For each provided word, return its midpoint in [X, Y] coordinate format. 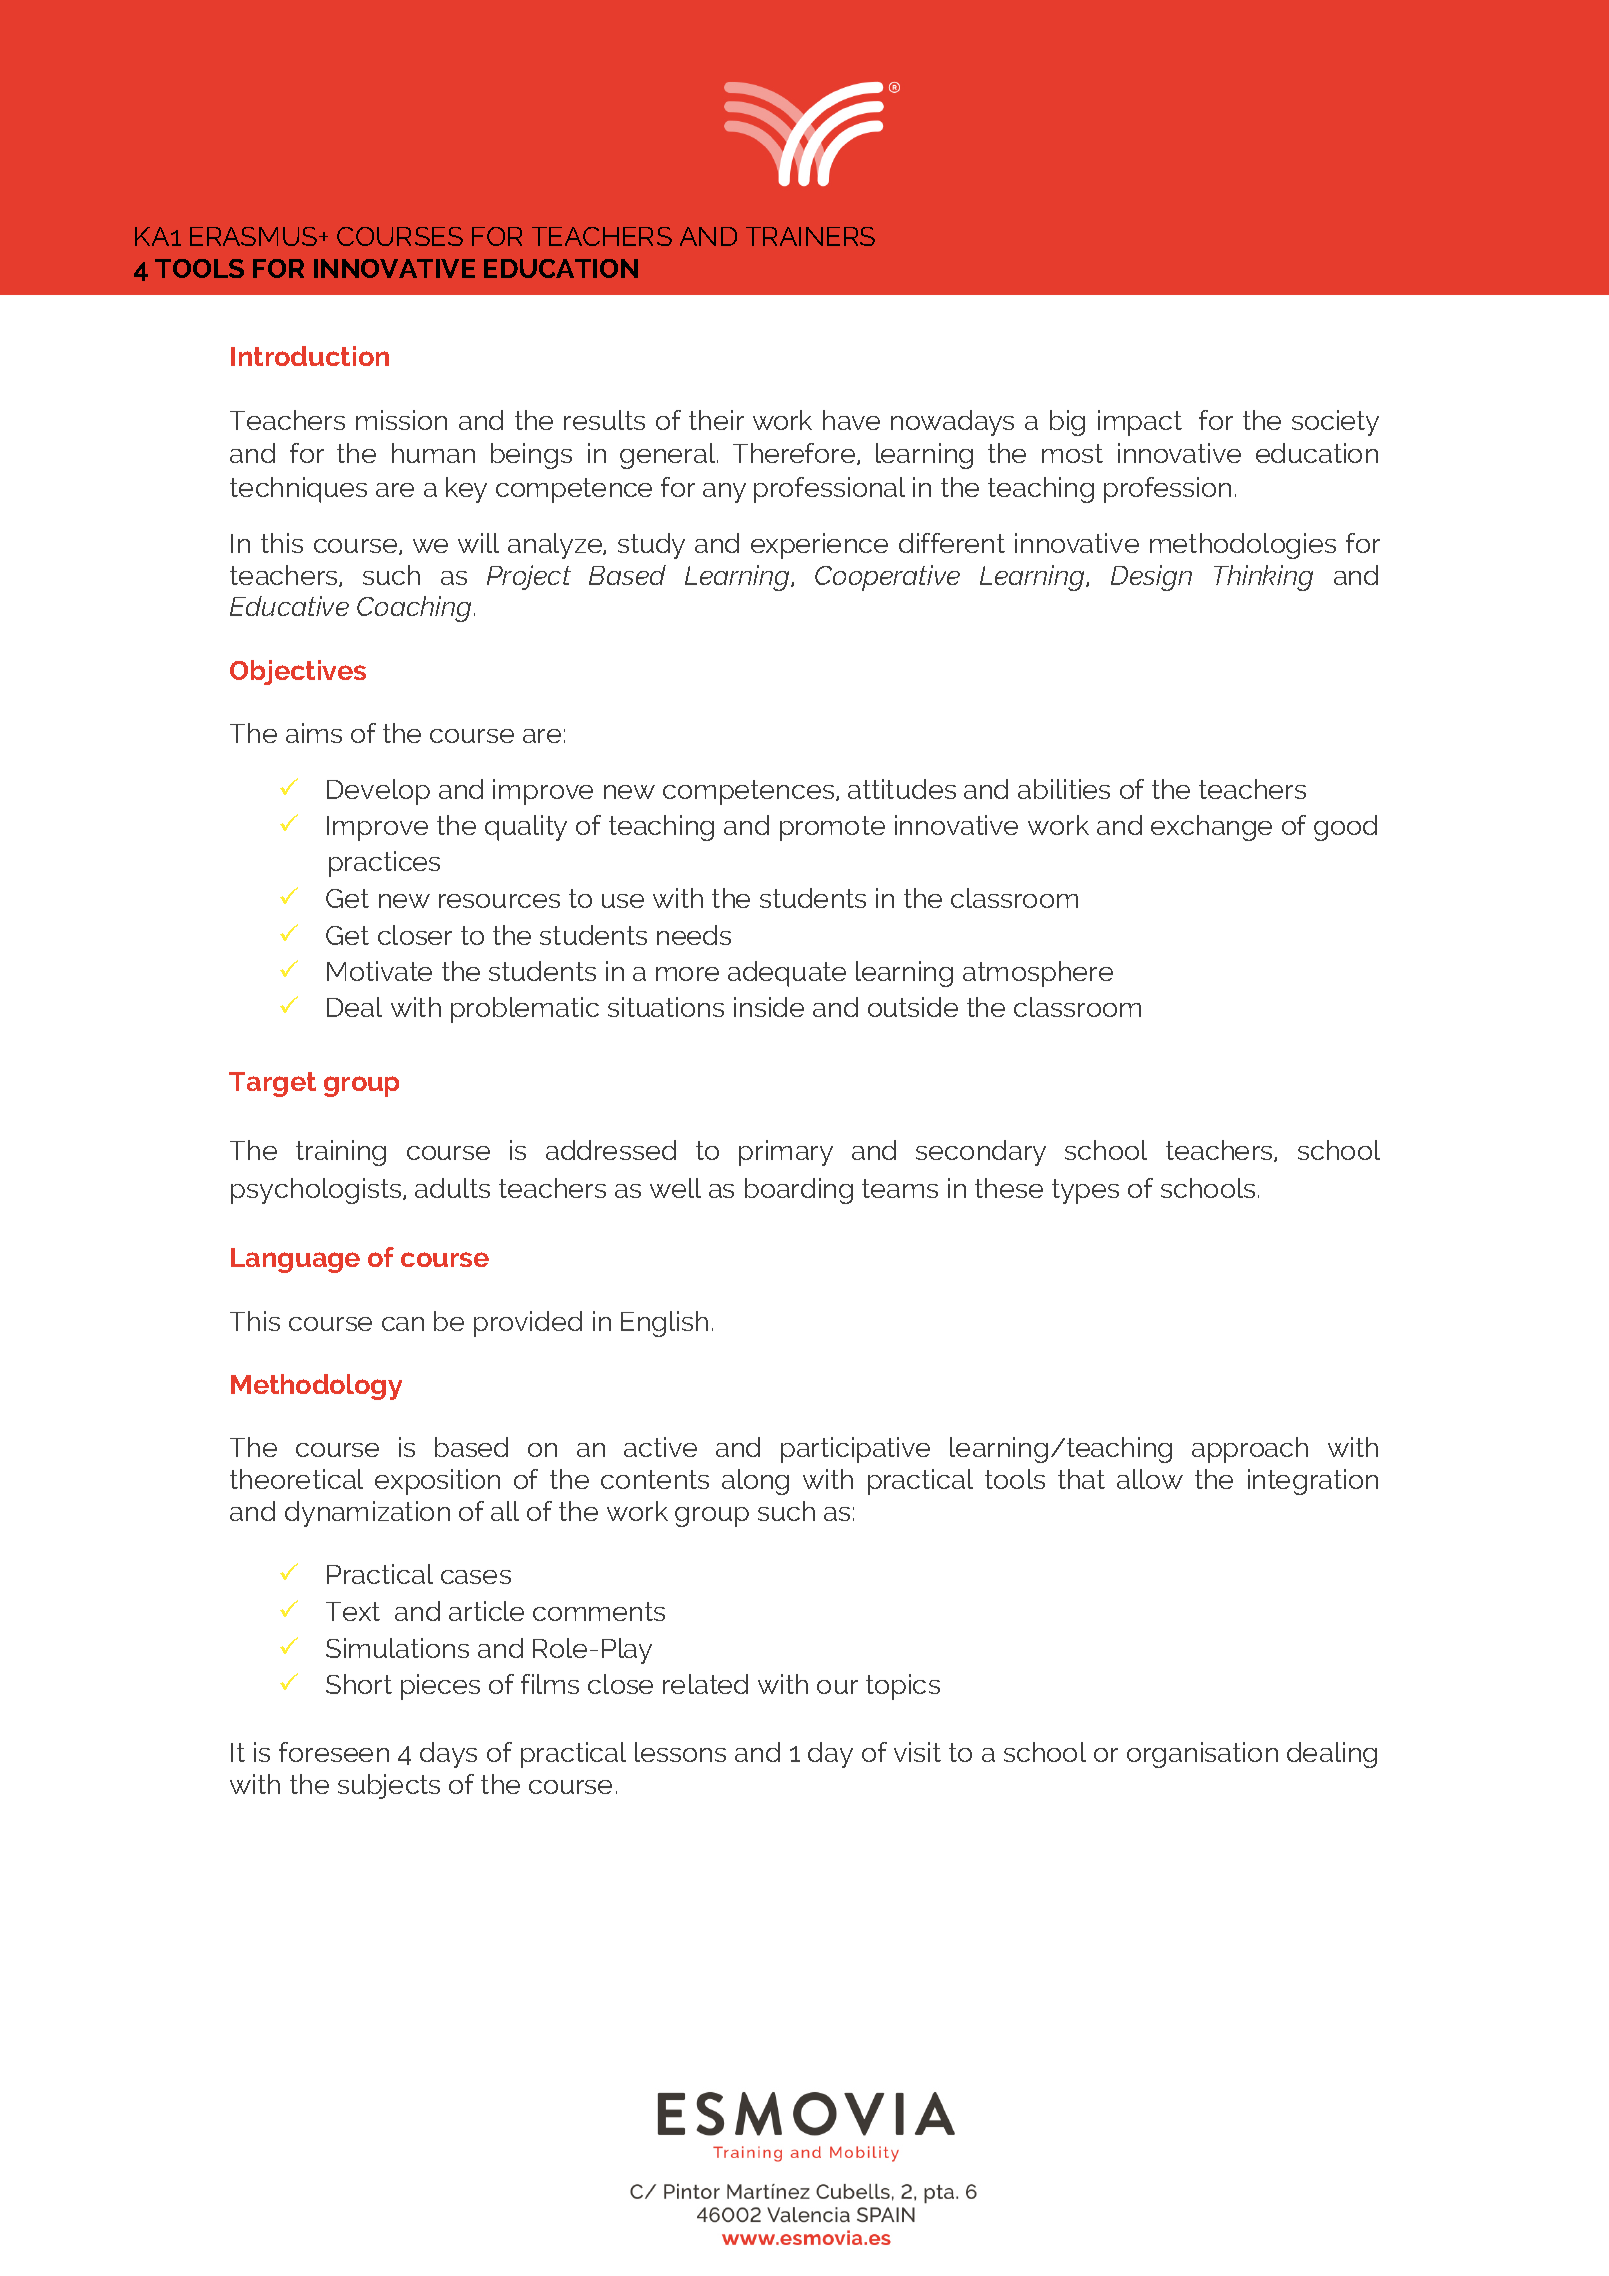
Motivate [379, 971]
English [664, 1324]
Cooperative [887, 578]
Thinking [1263, 578]
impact [1140, 423]
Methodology [316, 1387]
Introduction [310, 356]
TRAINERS [810, 236]
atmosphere [1038, 974]
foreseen [334, 1752]
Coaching [414, 609]
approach [1250, 1450]
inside [769, 1007]
